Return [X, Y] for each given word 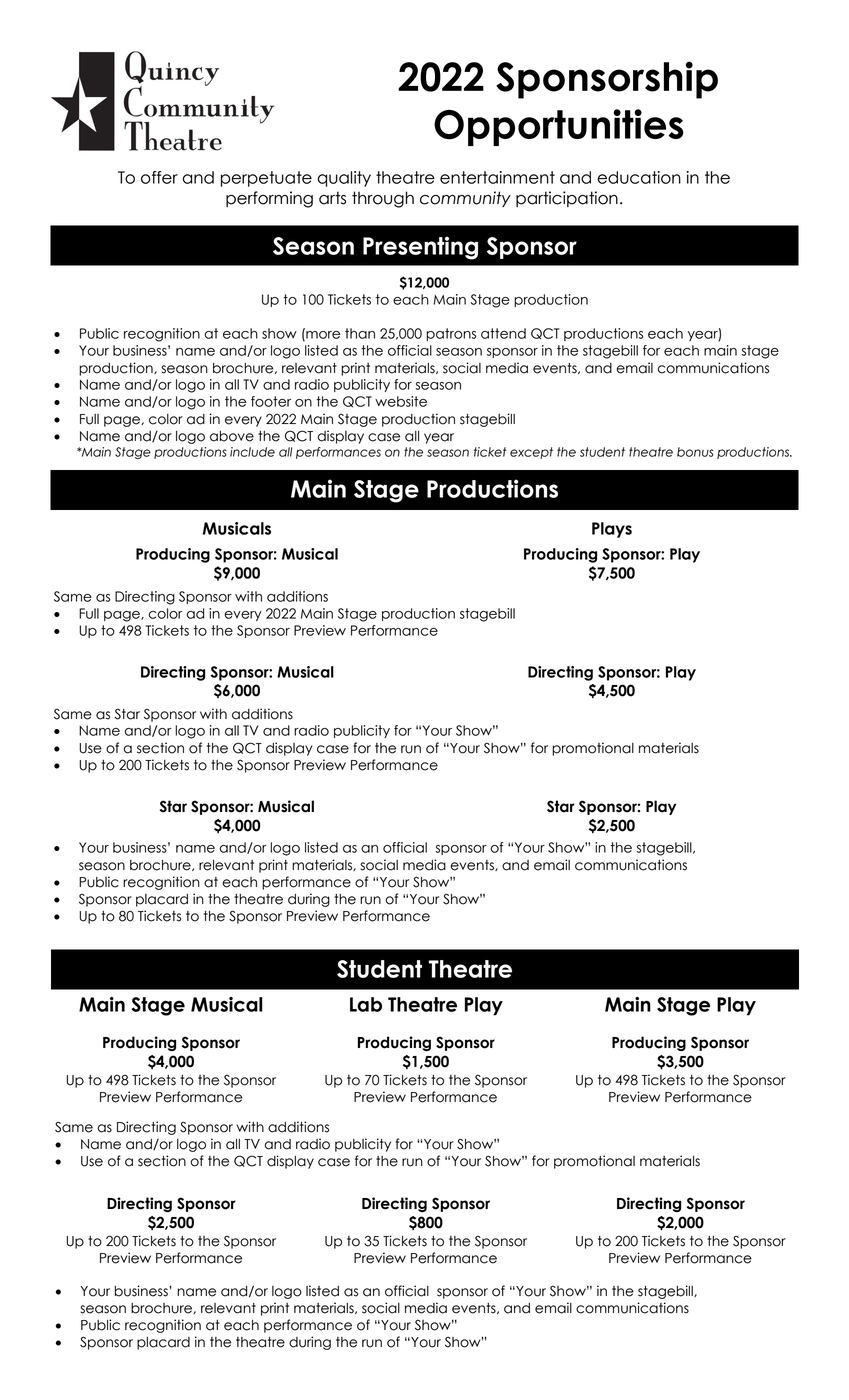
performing [269, 199]
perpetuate [266, 179]
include [252, 452]
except [531, 453]
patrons [451, 334]
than [360, 333]
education [639, 177]
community [465, 199]
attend [503, 333]
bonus [695, 452]
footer [271, 401]
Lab [366, 1004]
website [401, 401]
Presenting [420, 248]
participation [567, 199]
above [232, 436]
